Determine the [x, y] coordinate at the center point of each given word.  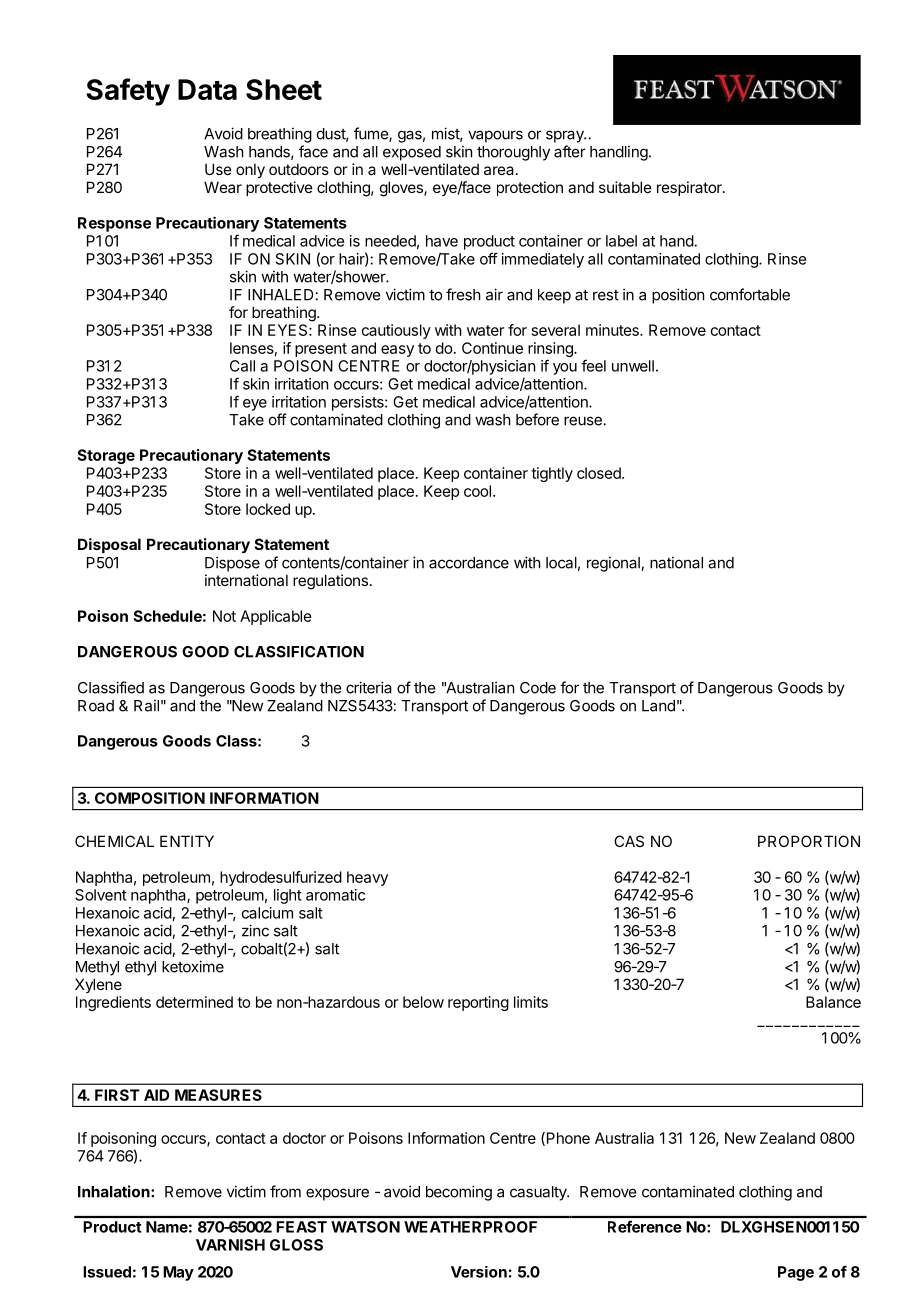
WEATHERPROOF [470, 1227]
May [178, 1273]
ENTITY [187, 841]
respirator [690, 188]
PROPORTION [809, 841]
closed [600, 473]
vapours [495, 136]
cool [477, 491]
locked [268, 509]
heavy [367, 878]
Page [796, 1273]
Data [207, 89]
